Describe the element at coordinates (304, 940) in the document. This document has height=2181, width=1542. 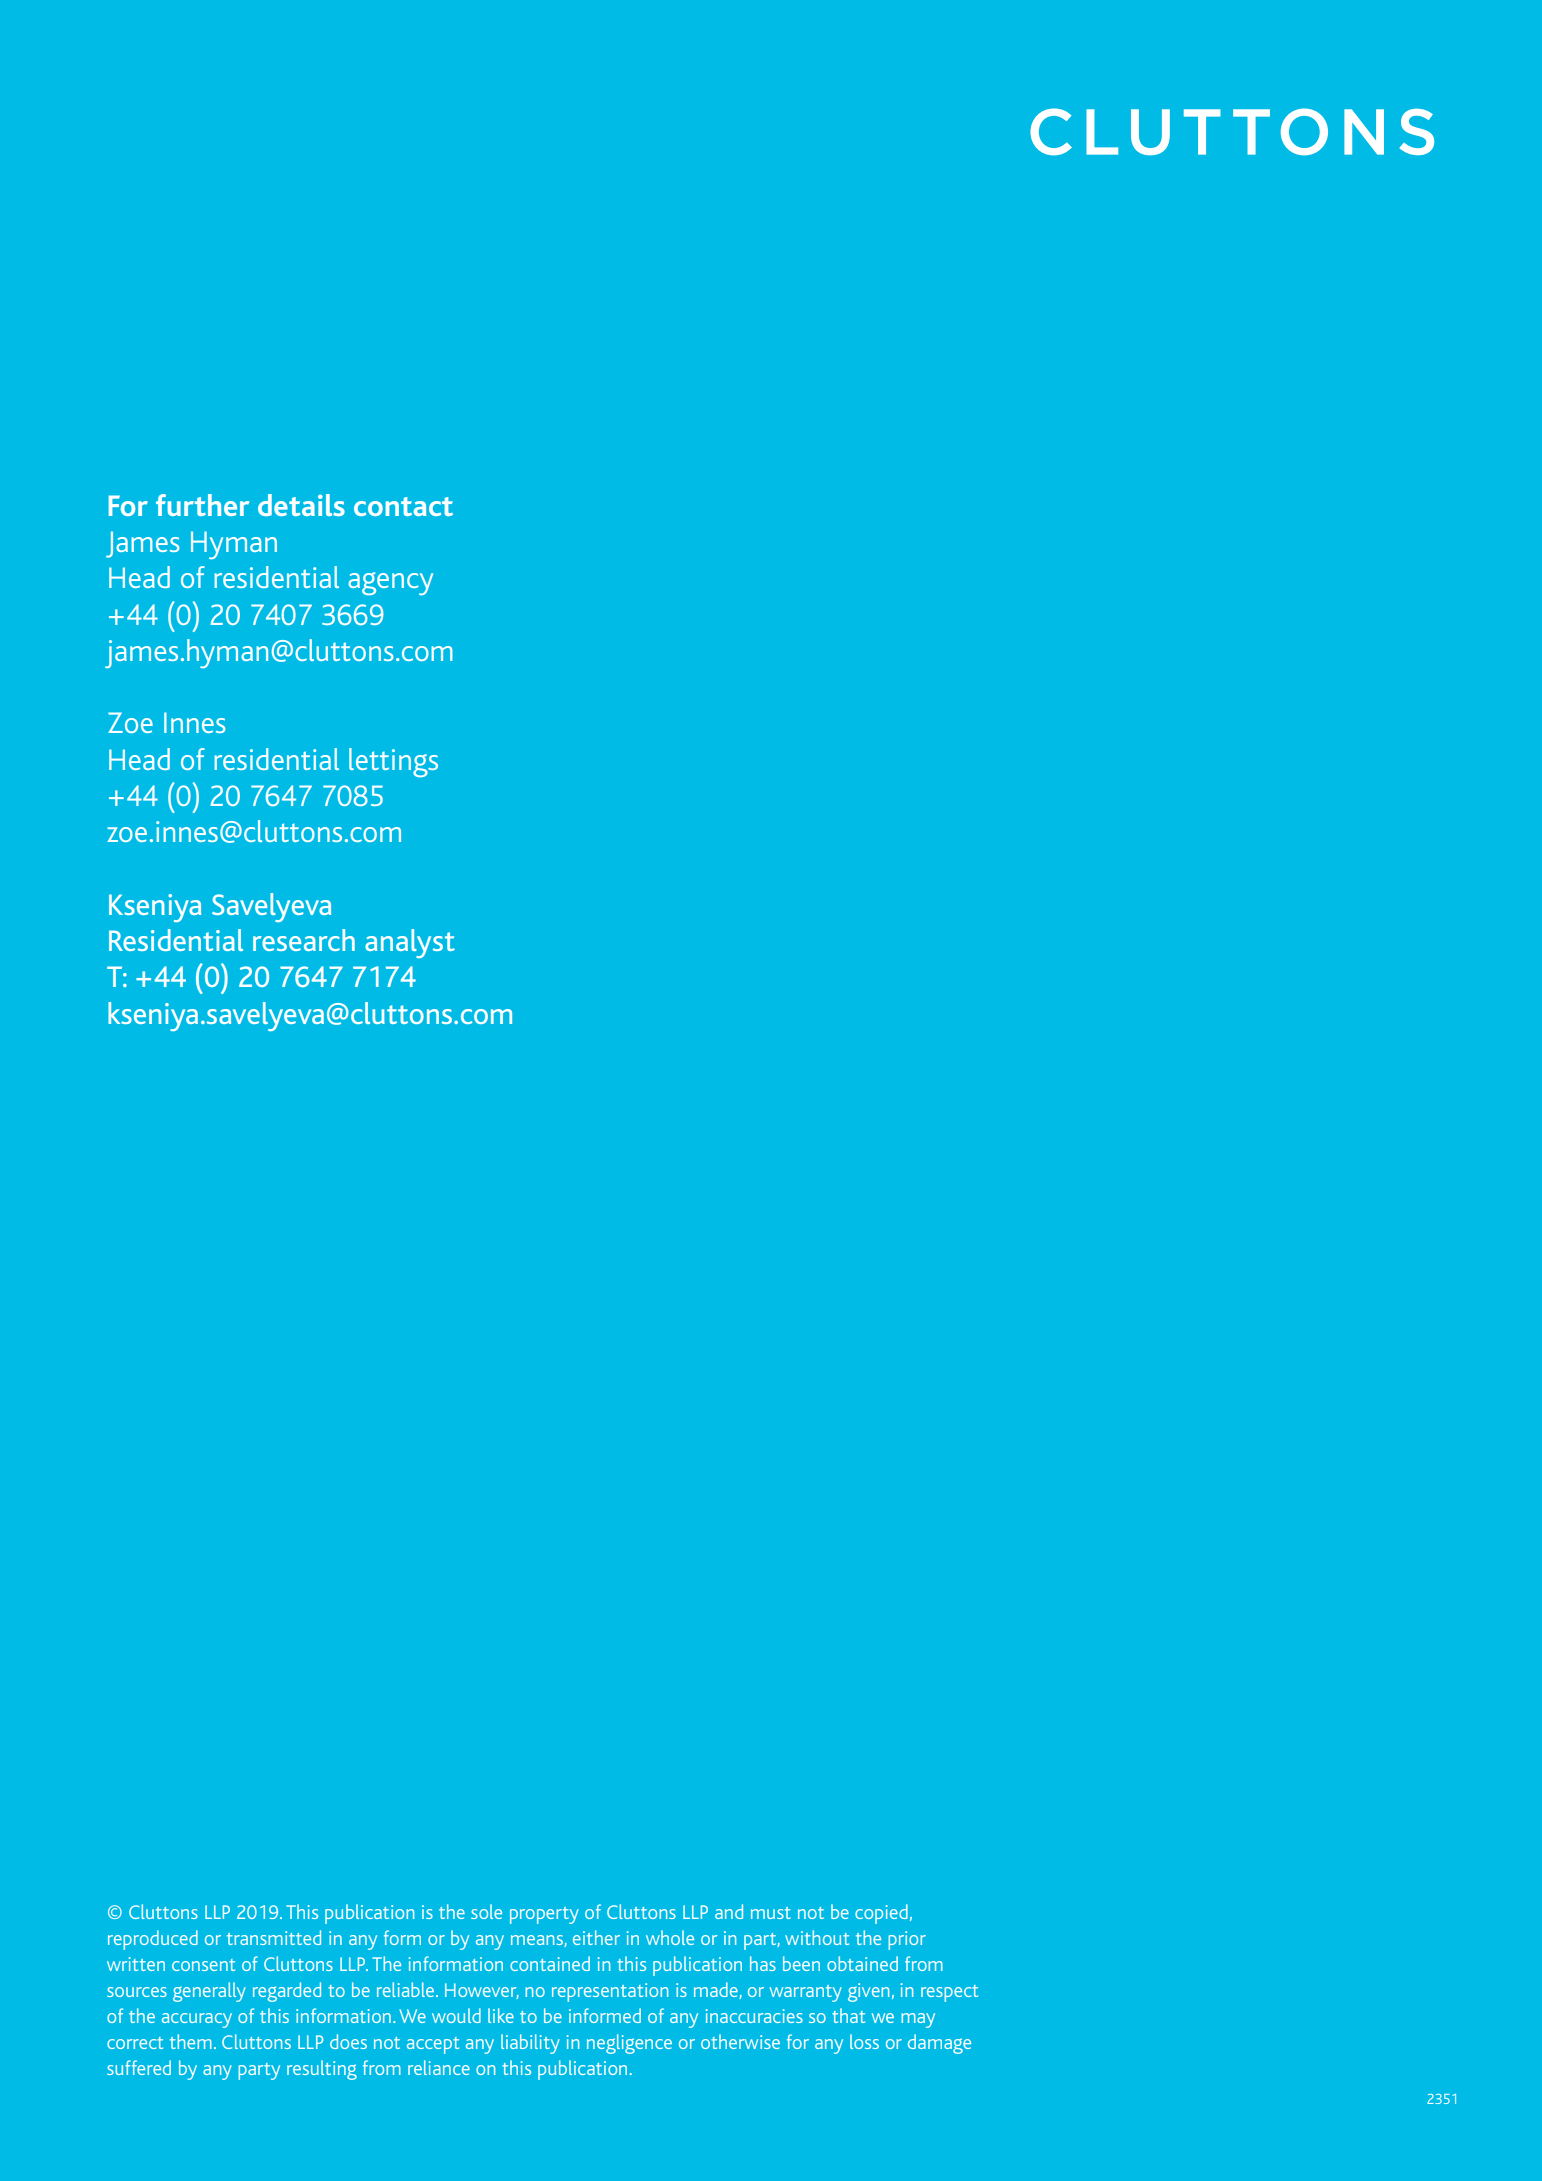
I see `research` at that location.
